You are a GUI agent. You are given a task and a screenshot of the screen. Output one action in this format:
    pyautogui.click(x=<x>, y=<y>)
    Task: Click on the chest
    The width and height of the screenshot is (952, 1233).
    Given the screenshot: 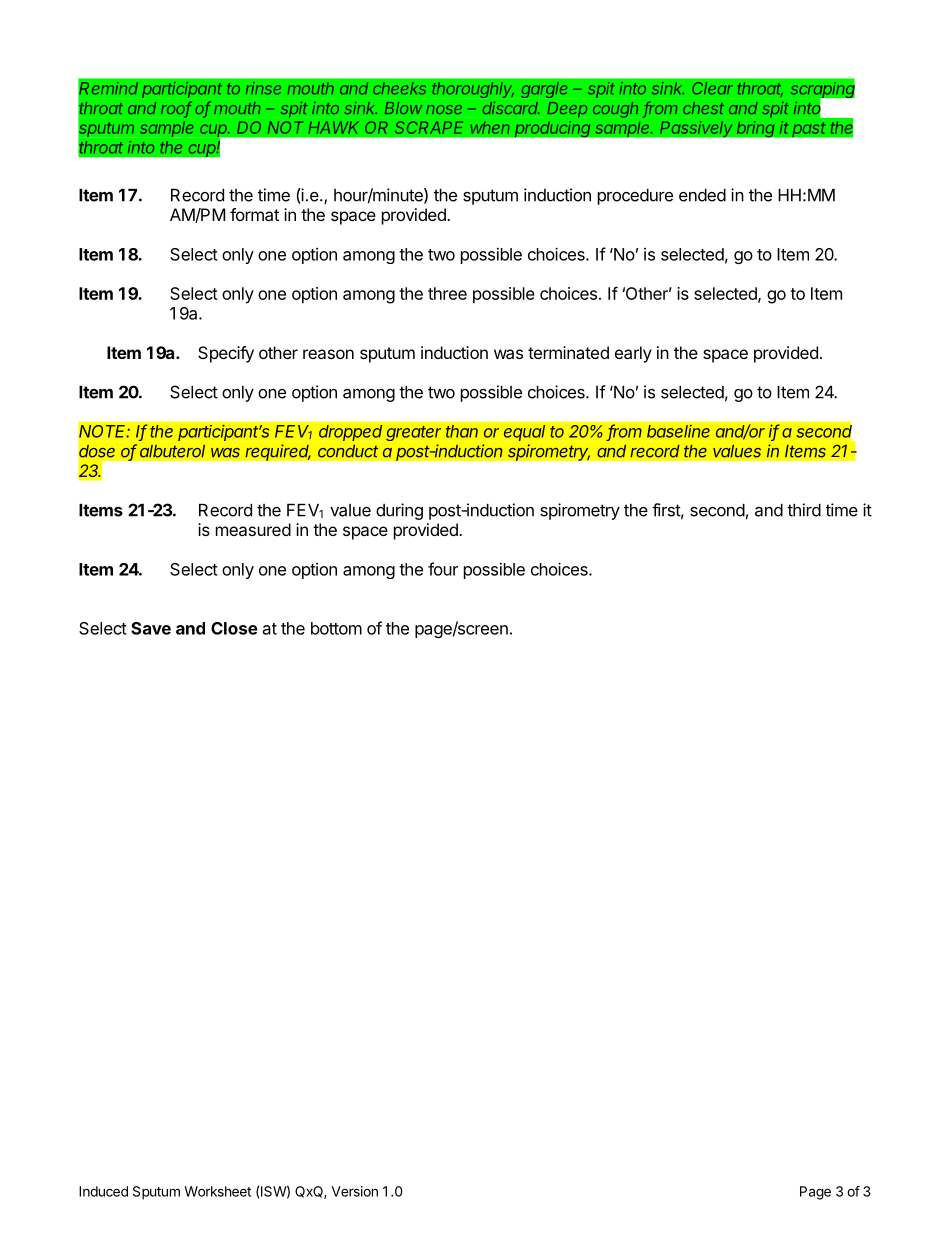 What is the action you would take?
    pyautogui.click(x=703, y=108)
